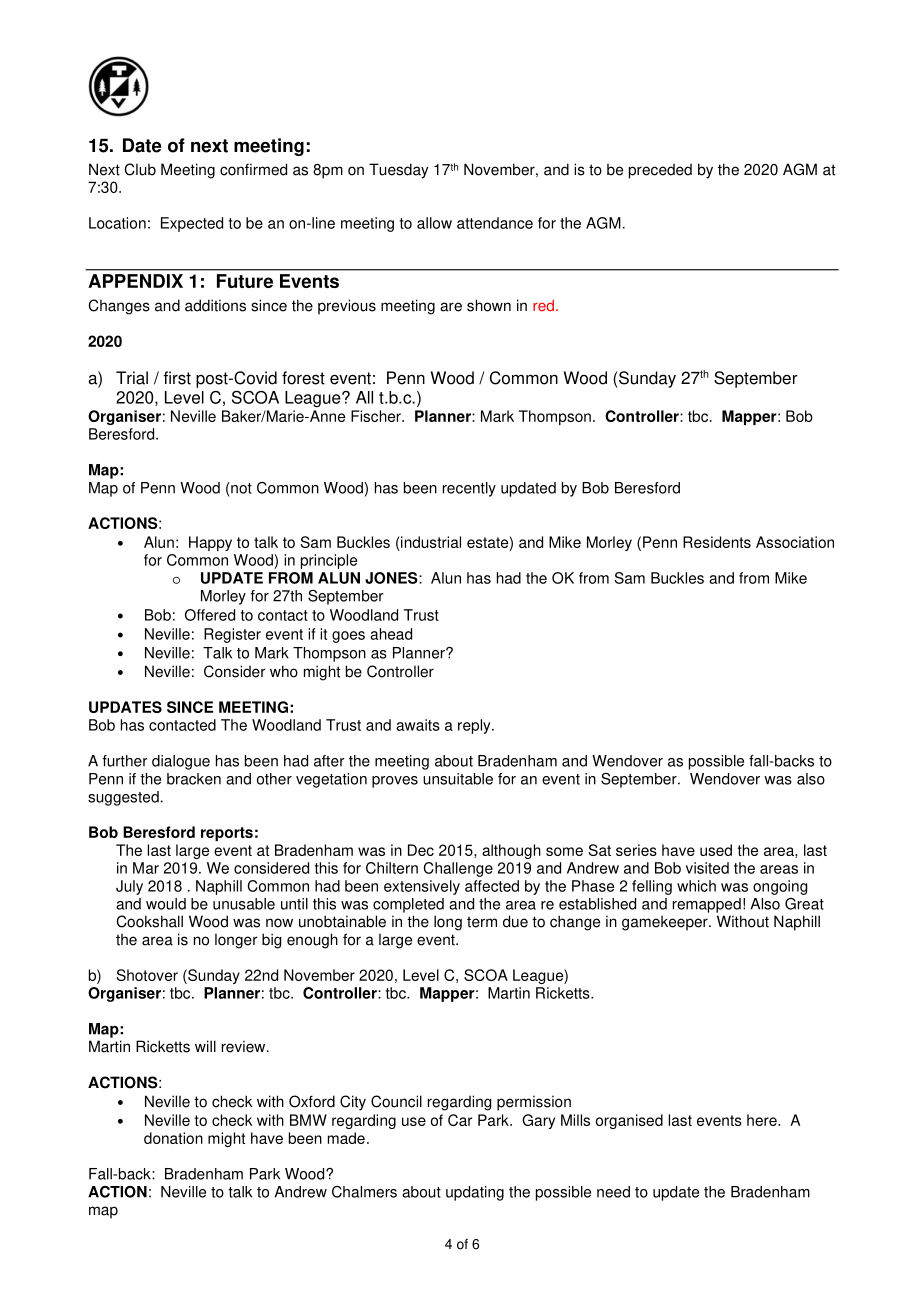 Image resolution: width=924 pixels, height=1308 pixels. What do you see at coordinates (192, 224) in the image?
I see `Expected` at bounding box center [192, 224].
